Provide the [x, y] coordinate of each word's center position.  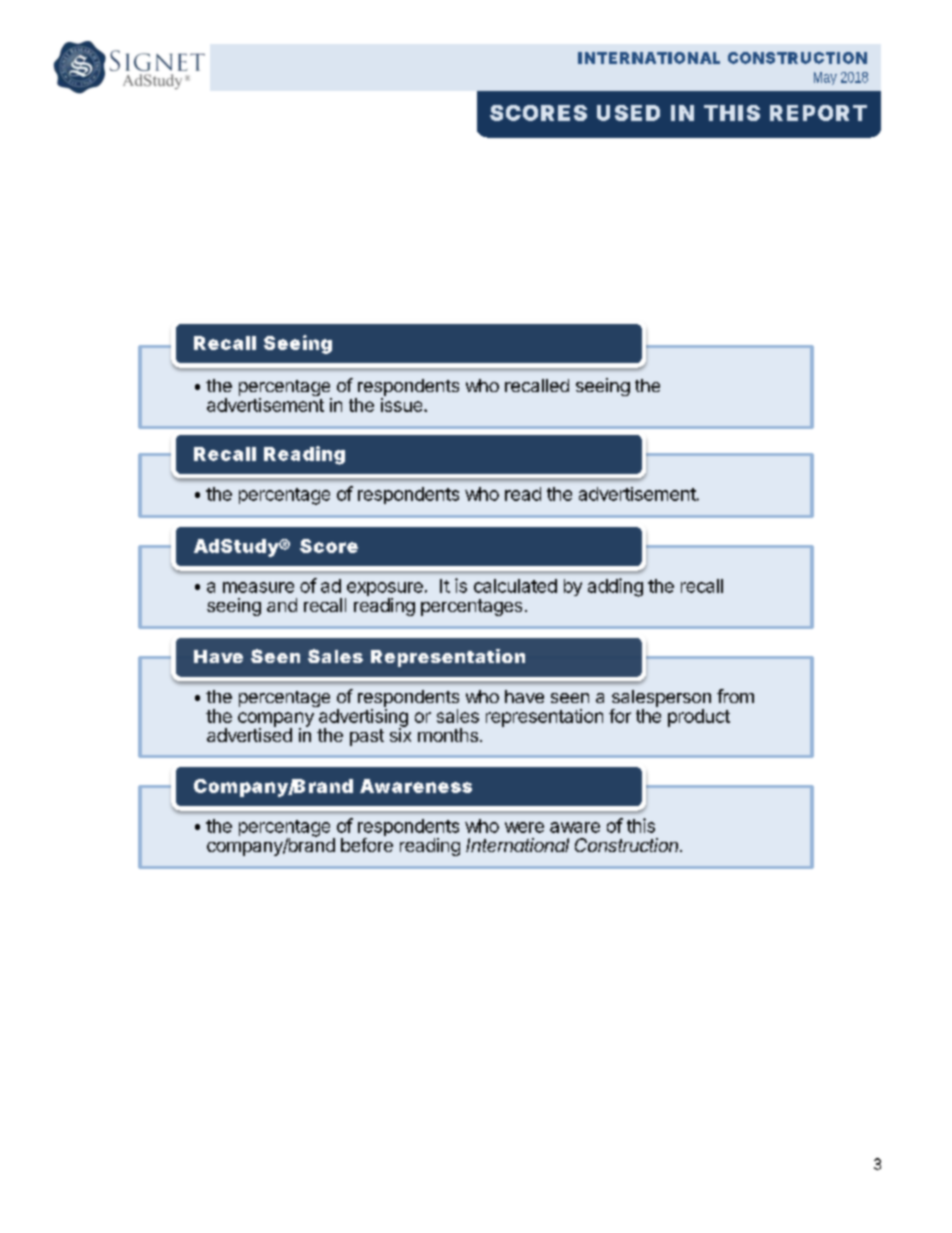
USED [628, 113]
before [367, 845]
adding [615, 587]
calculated [515, 586]
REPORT [818, 113]
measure [258, 587]
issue [403, 405]
